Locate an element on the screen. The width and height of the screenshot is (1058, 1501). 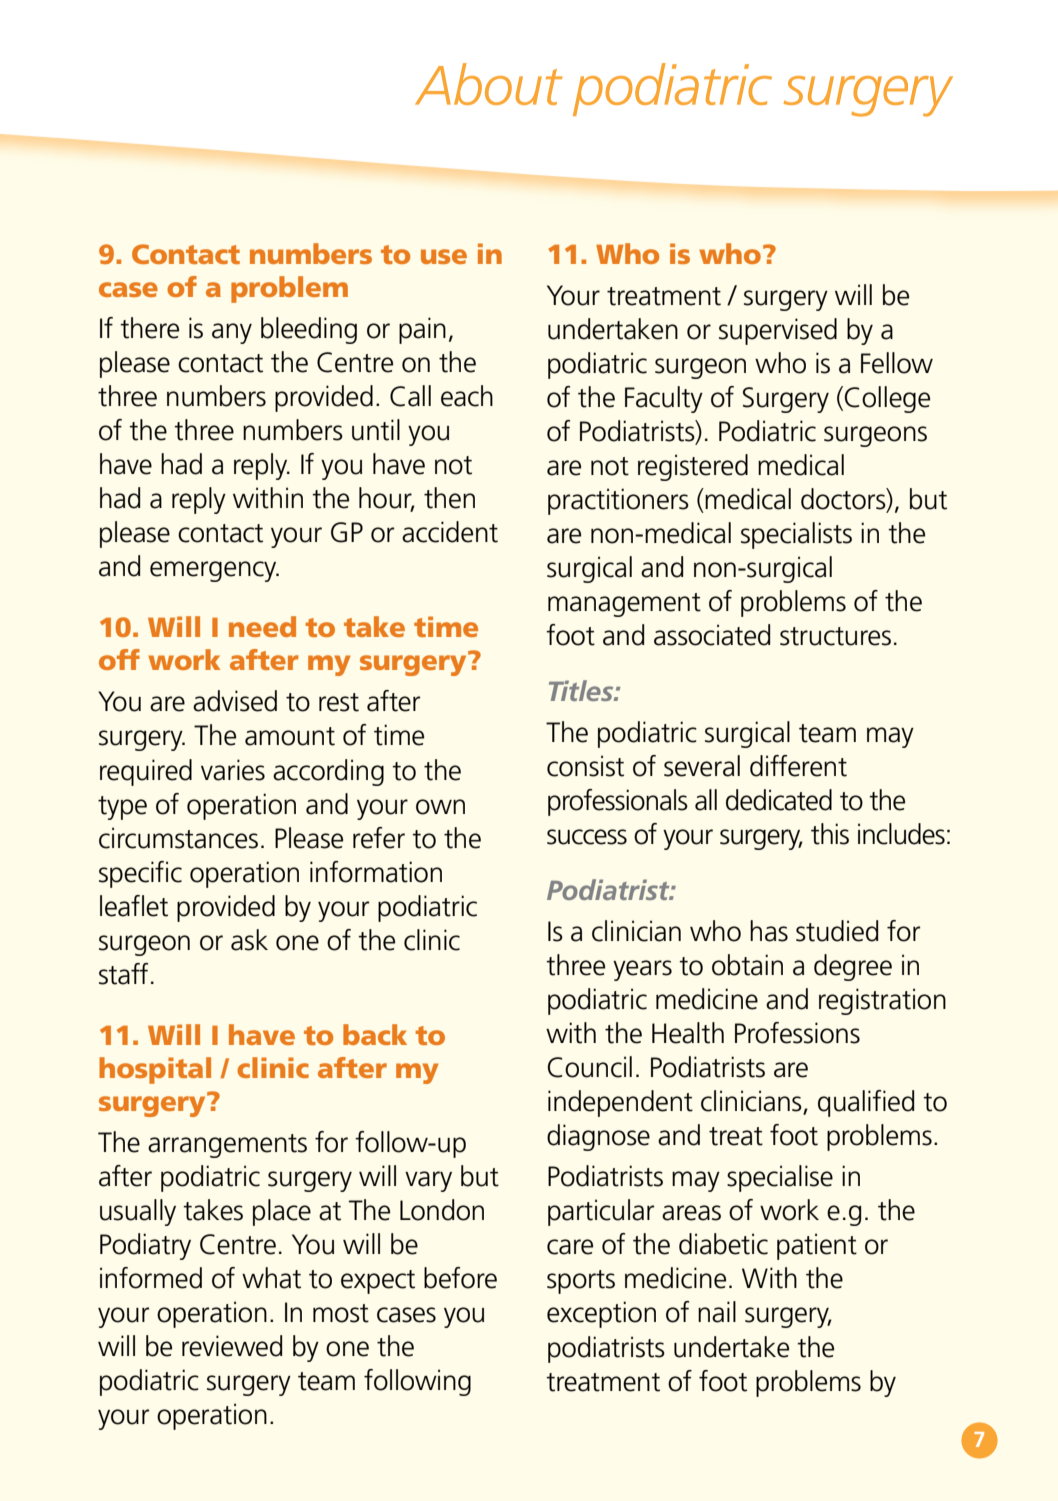
reviewed is located at coordinates (232, 1346).
